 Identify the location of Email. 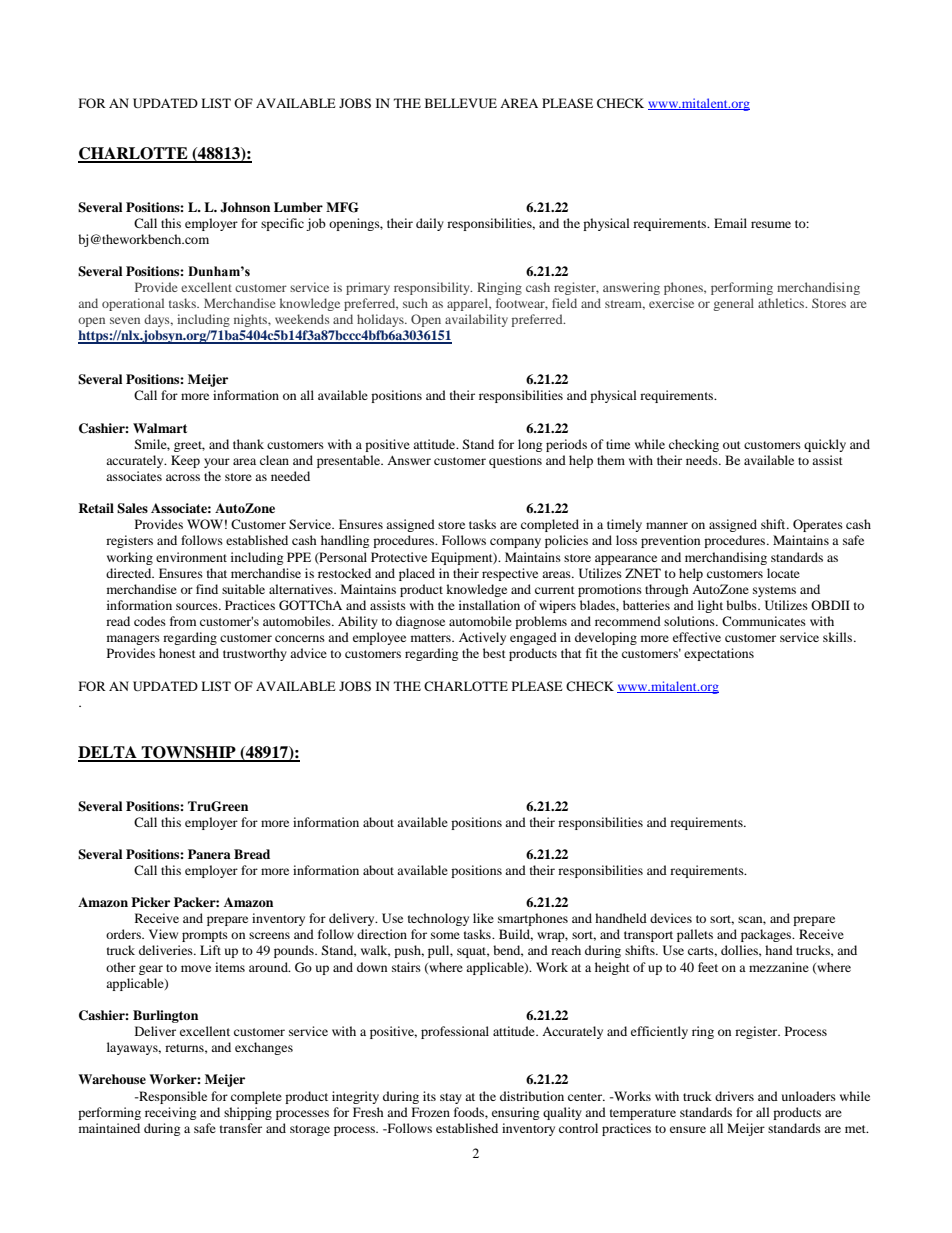
(730, 223).
